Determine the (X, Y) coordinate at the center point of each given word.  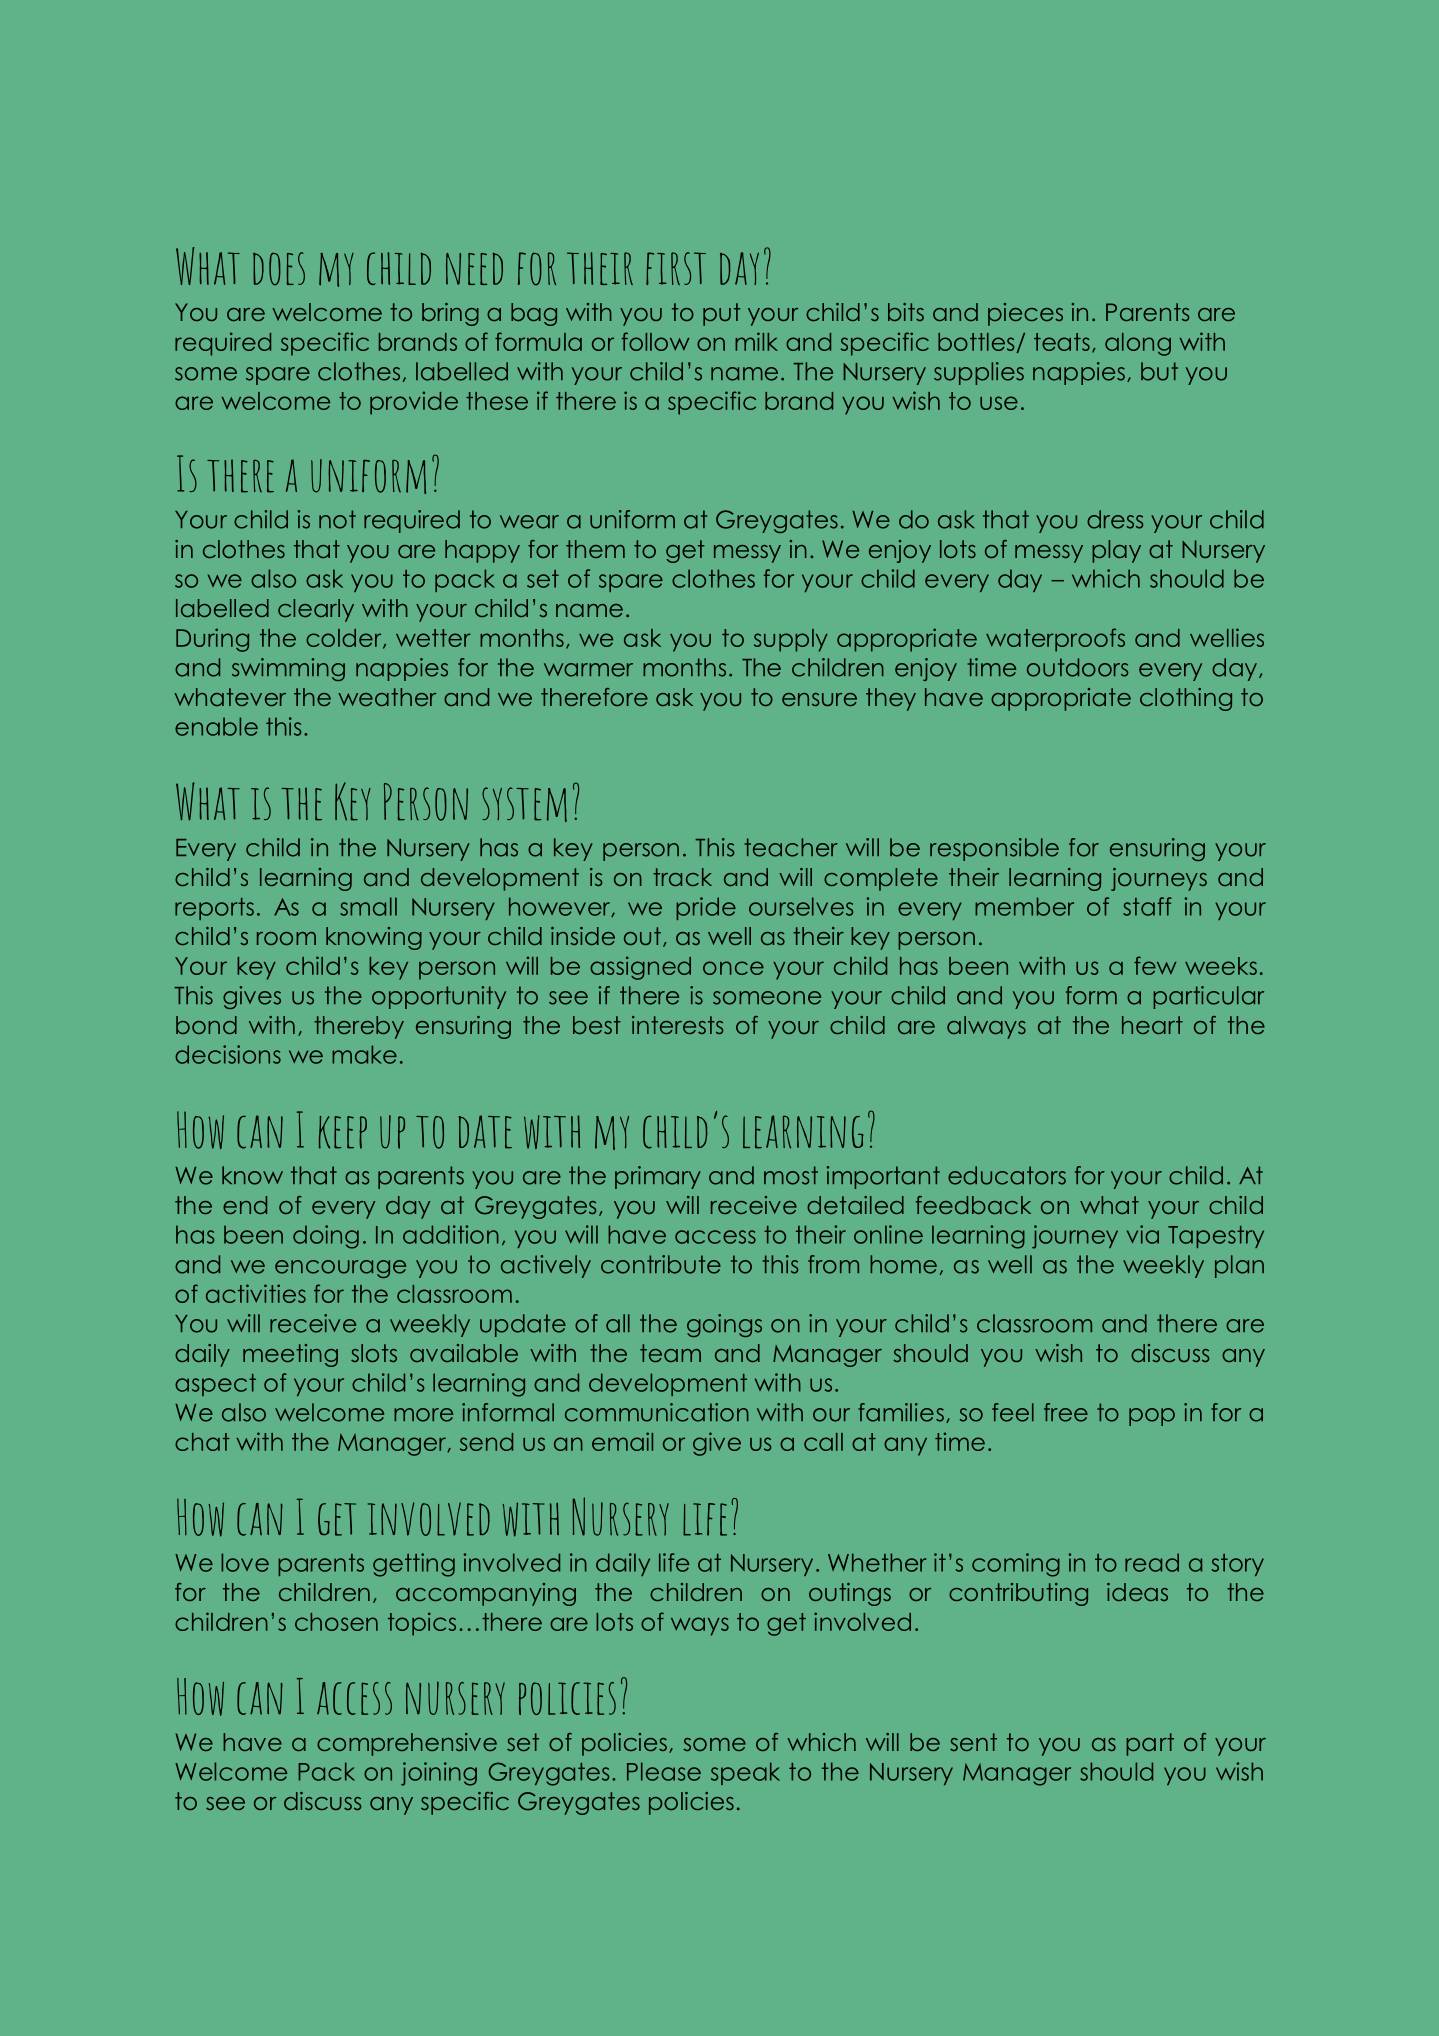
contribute (661, 1264)
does (279, 269)
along (1138, 344)
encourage (340, 1269)
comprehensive (407, 1744)
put (722, 314)
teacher (791, 847)
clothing (1186, 699)
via (1143, 1234)
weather (387, 697)
